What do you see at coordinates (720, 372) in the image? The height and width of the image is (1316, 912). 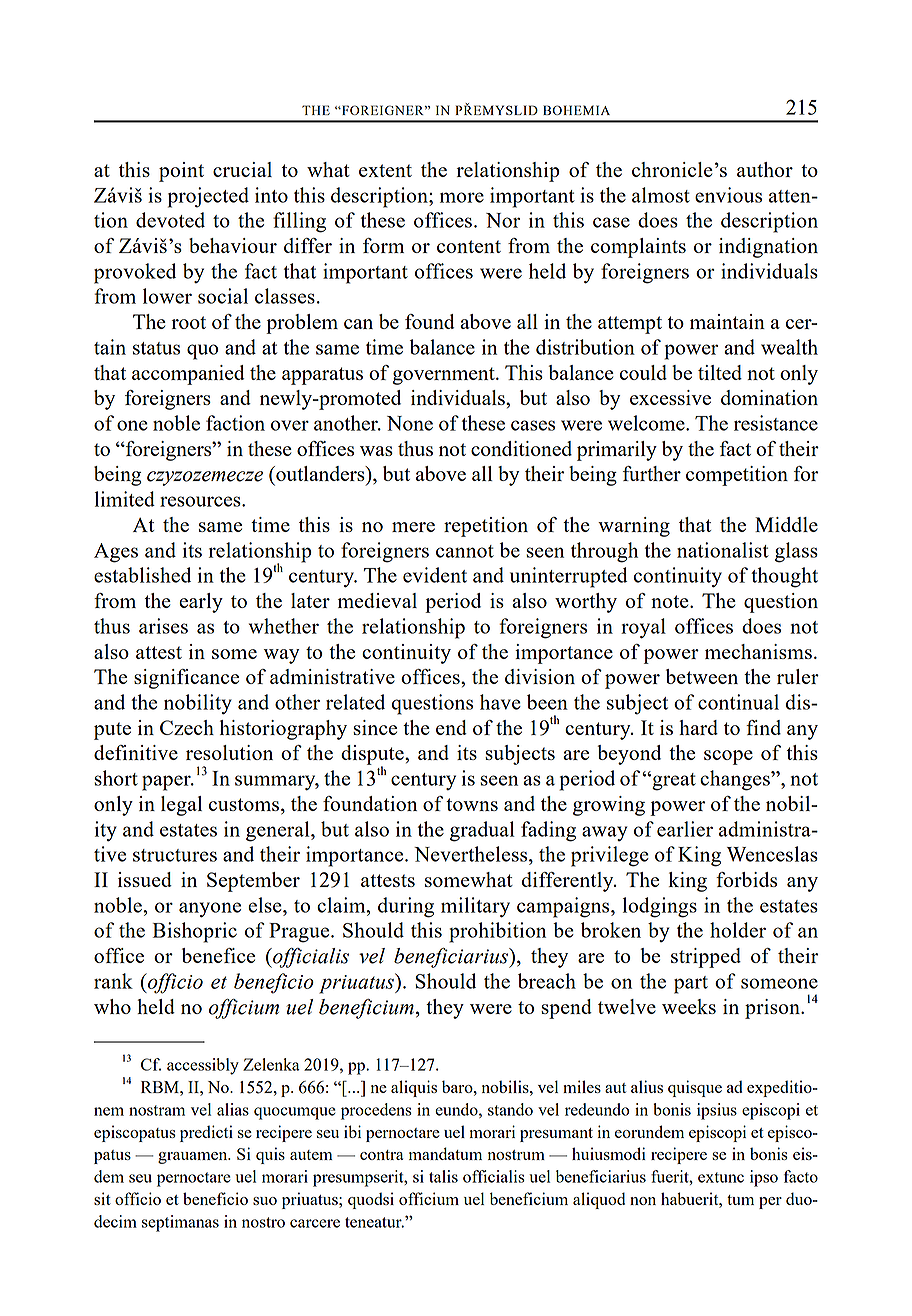 I see `tilted` at bounding box center [720, 372].
